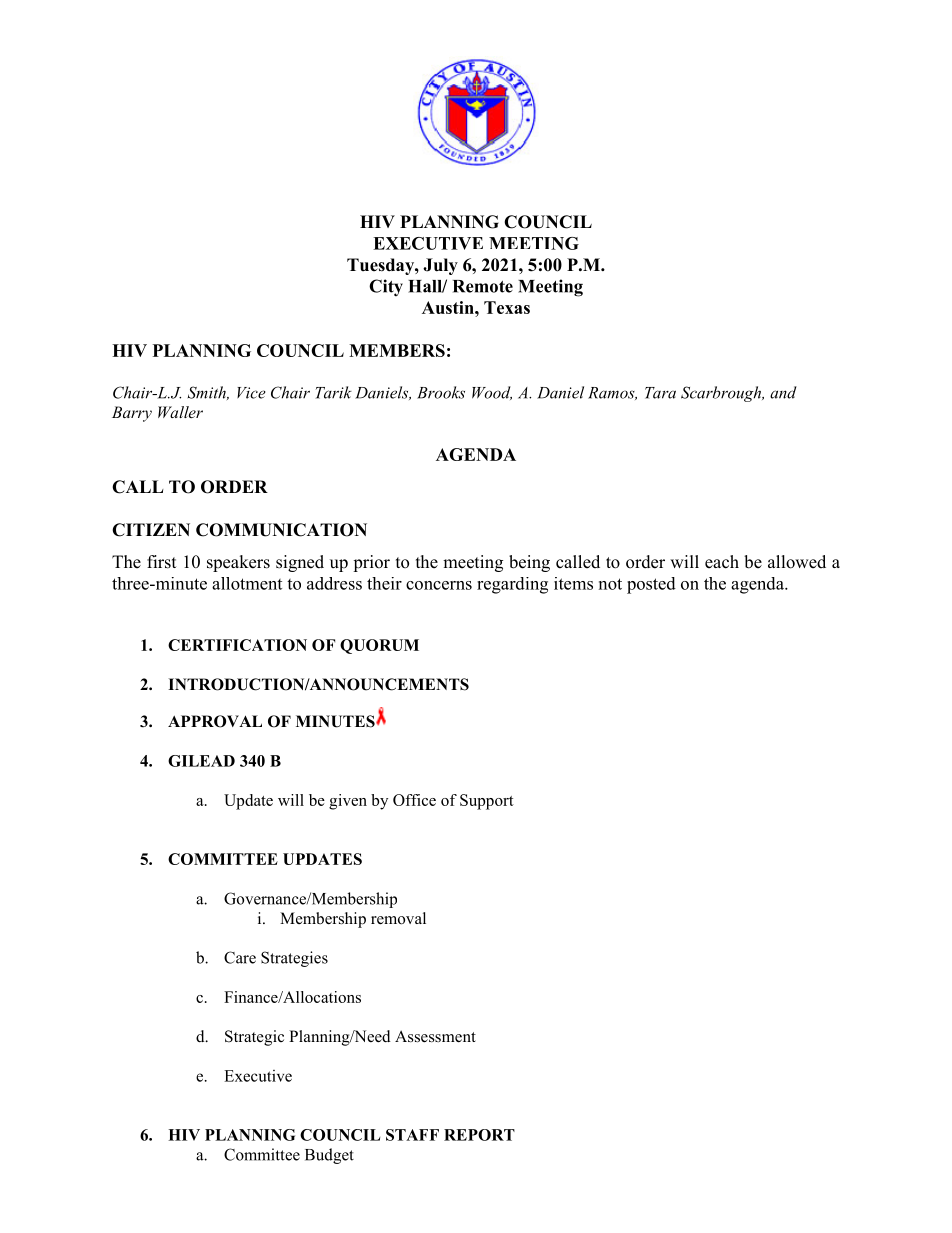 This screenshot has width=952, height=1233. I want to click on Remote, so click(483, 286).
